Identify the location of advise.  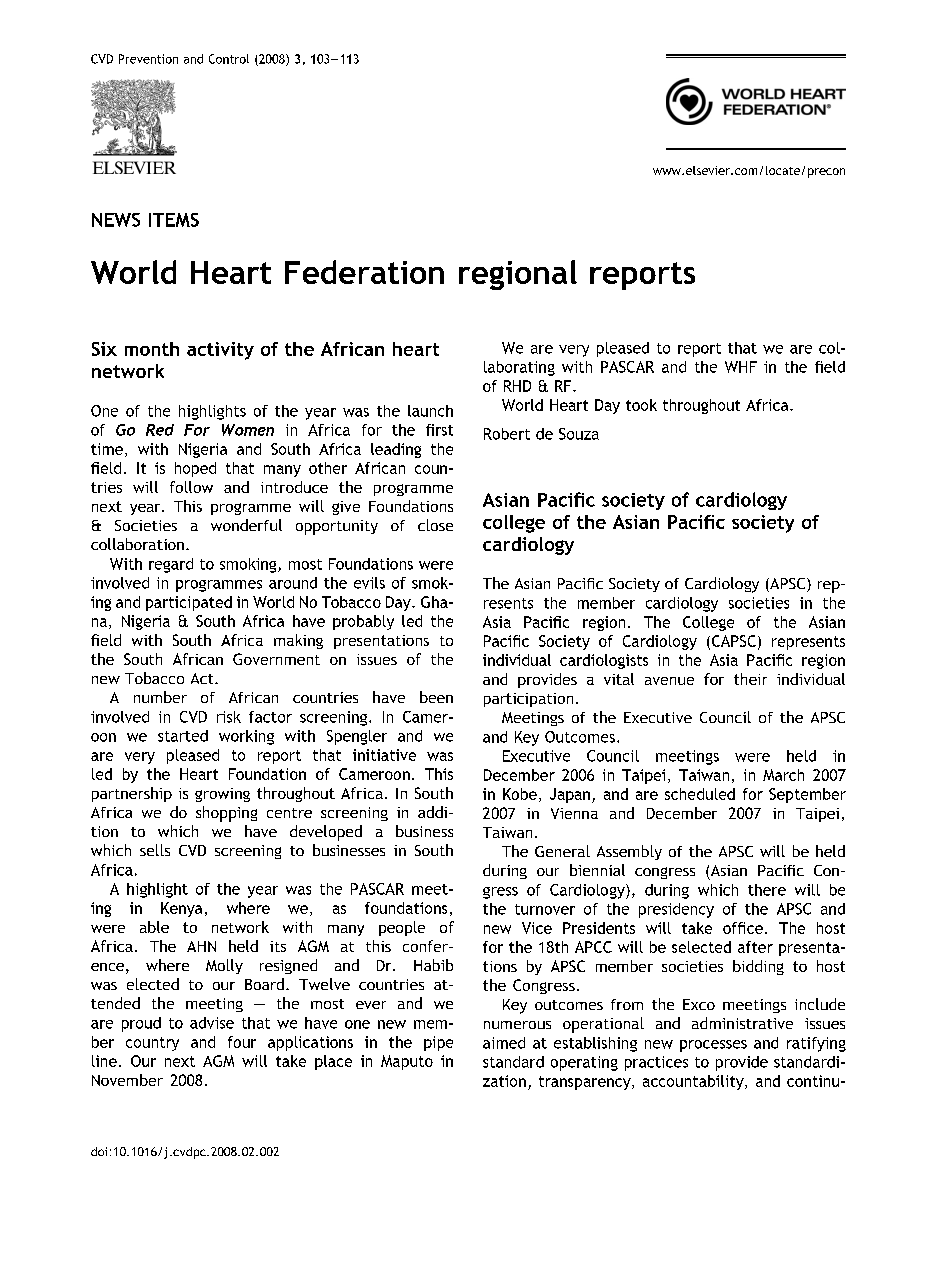
(212, 1023).
